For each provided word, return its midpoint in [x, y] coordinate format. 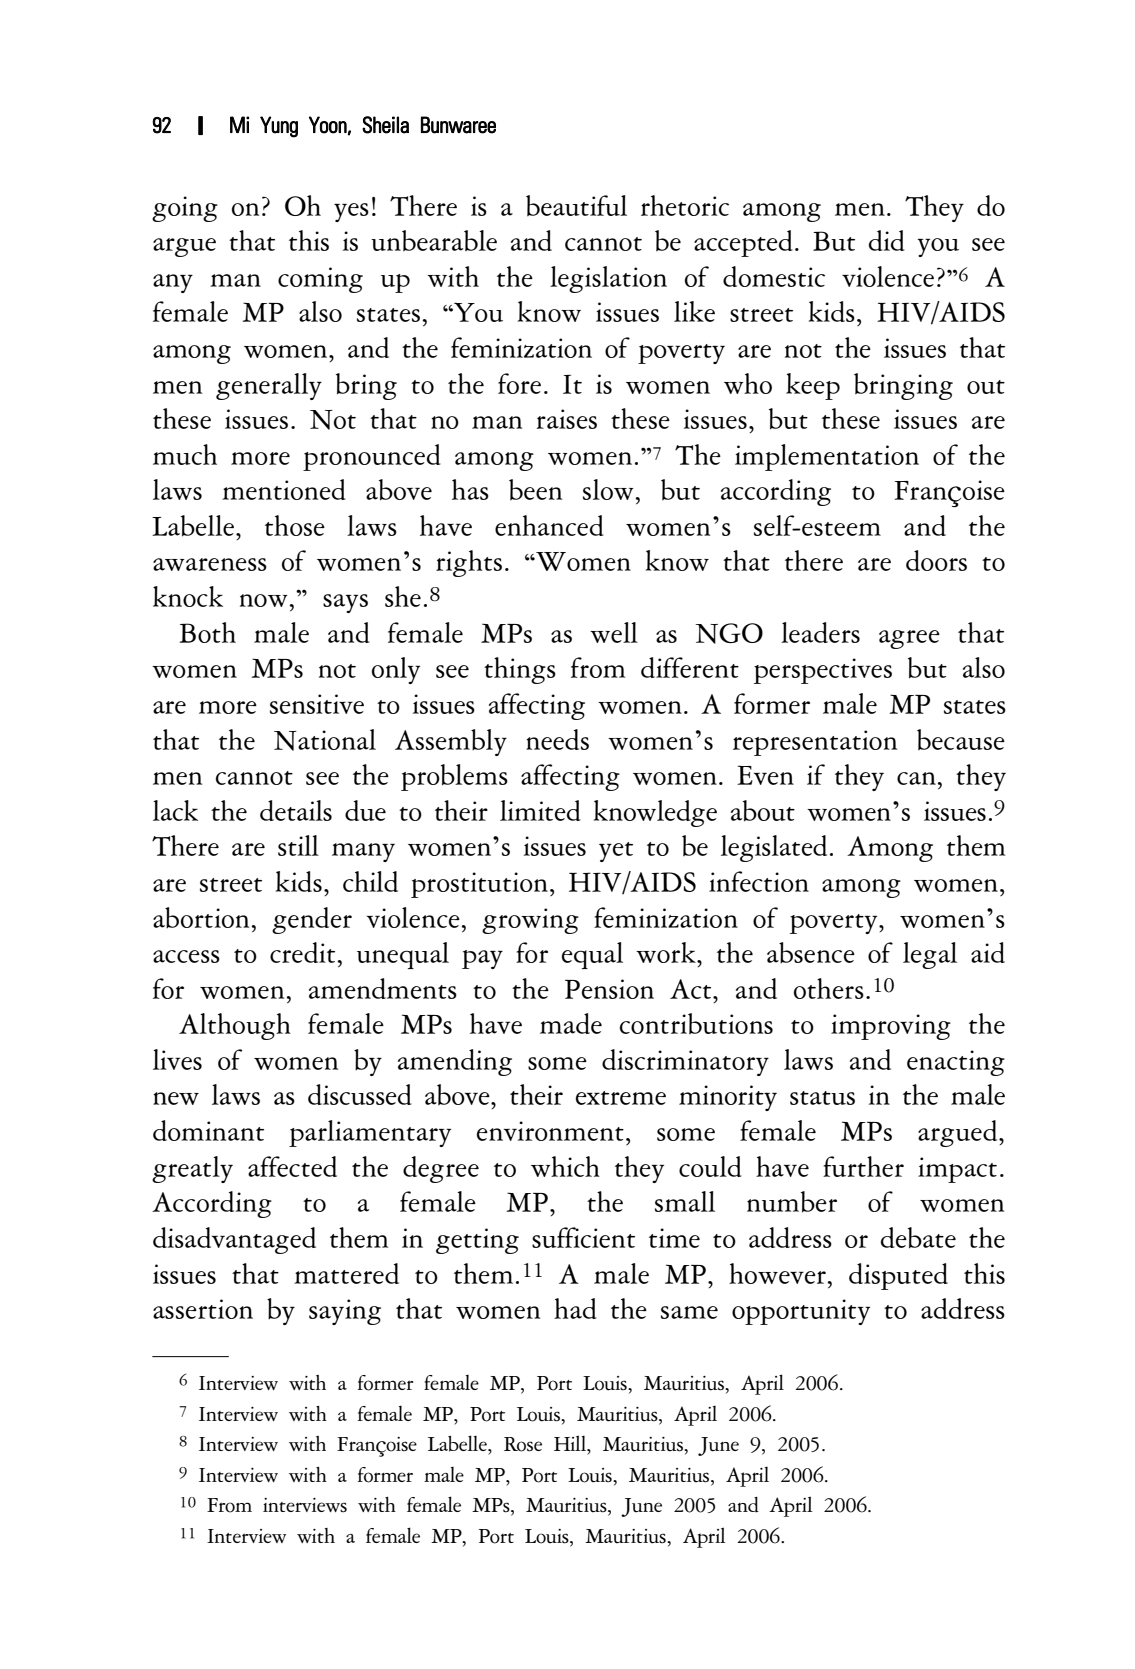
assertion [203, 1309]
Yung [279, 127]
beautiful [576, 205]
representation [815, 743]
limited [540, 810]
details [296, 810]
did [887, 240]
